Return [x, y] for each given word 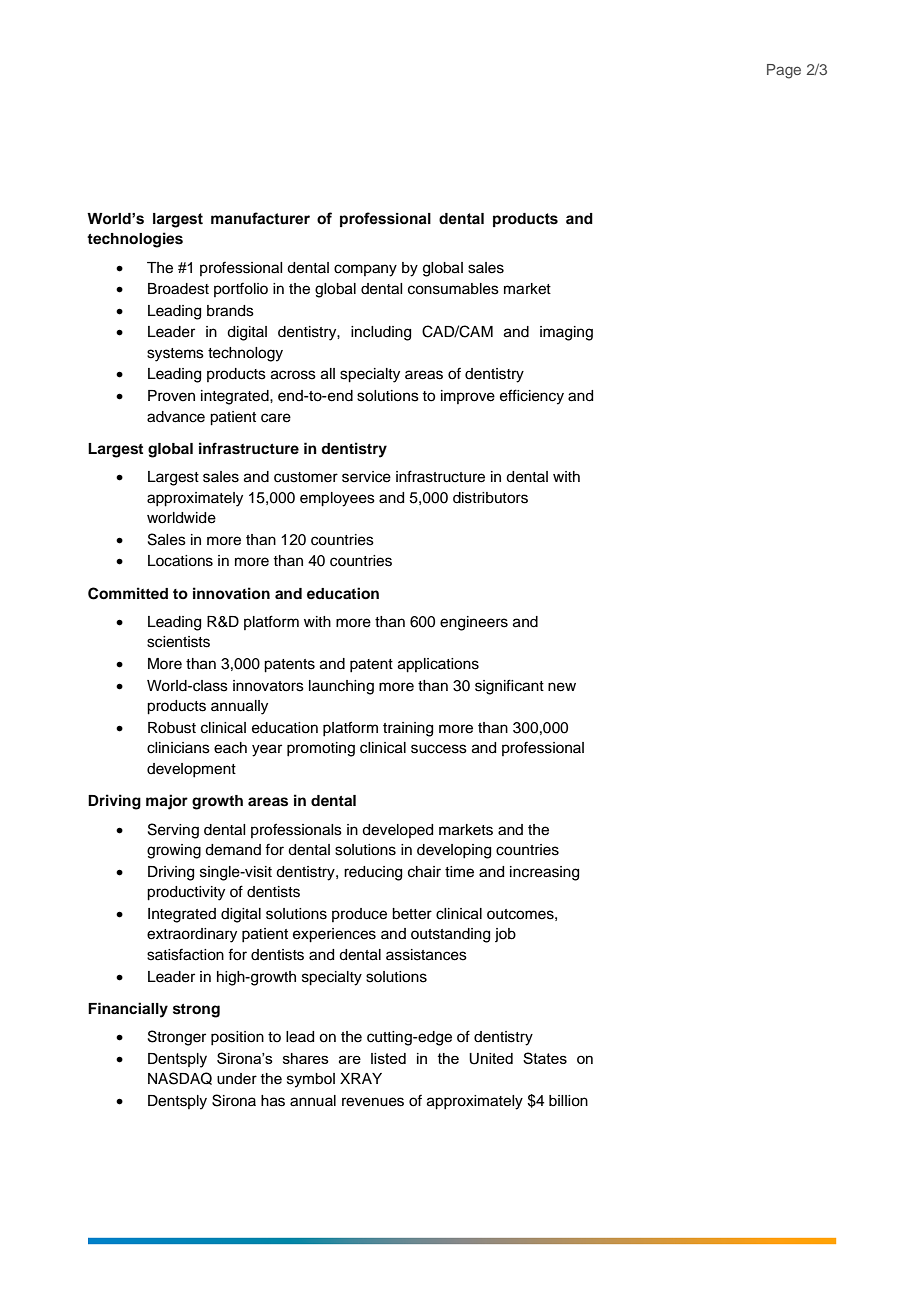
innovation [231, 593]
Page [784, 71]
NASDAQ [180, 1078]
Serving [173, 831]
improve [468, 397]
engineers [474, 623]
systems [175, 355]
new [562, 687]
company [365, 270]
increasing [544, 873]
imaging [566, 333]
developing [454, 851]
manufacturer [260, 218]
